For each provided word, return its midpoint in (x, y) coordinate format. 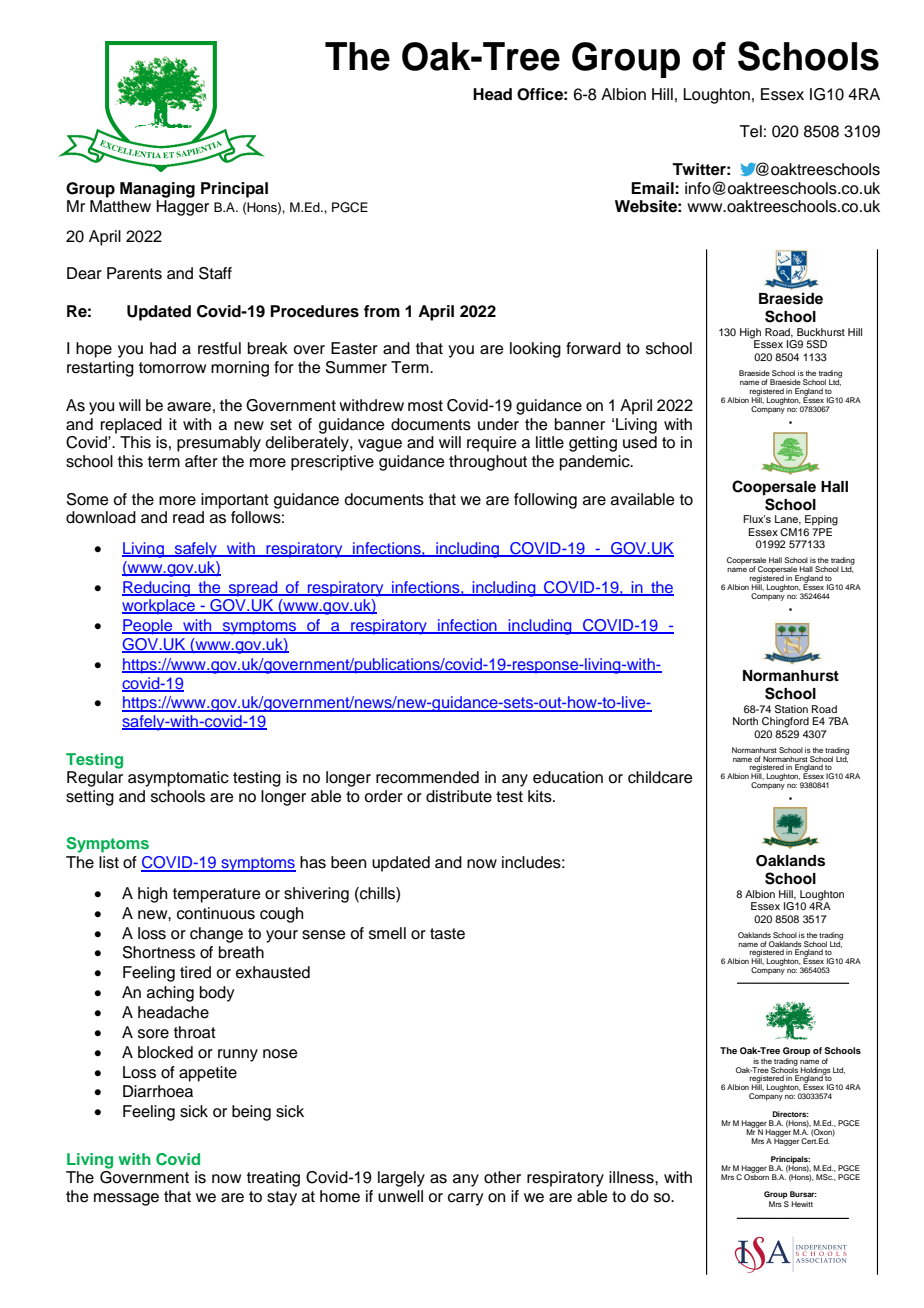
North (745, 721)
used (640, 442)
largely (401, 1179)
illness (632, 1177)
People (148, 627)
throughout (488, 463)
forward (593, 348)
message (126, 1199)
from (382, 311)
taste (447, 934)
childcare (660, 777)
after (201, 461)
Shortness (158, 952)
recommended (427, 777)
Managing (157, 190)
